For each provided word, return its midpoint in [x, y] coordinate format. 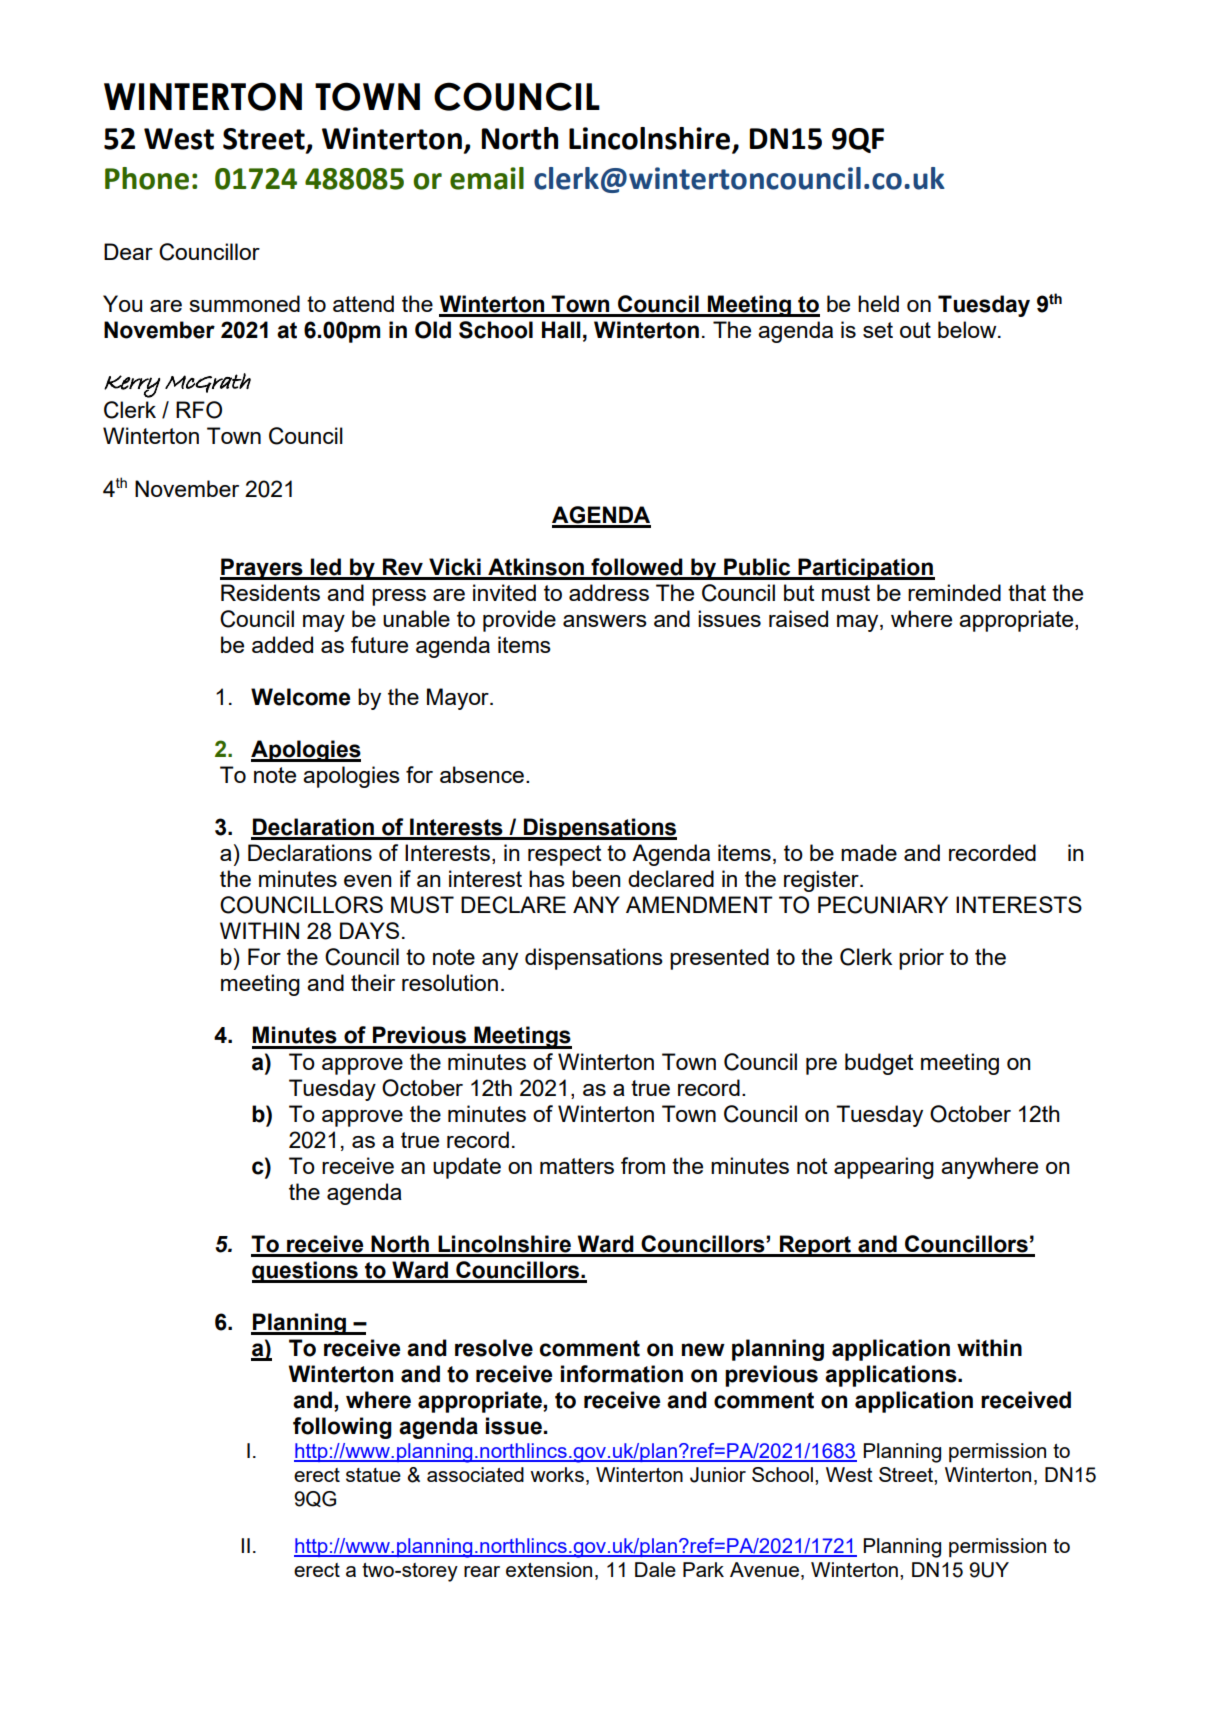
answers [605, 621]
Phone [147, 178]
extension [549, 1569]
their [373, 982]
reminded [954, 592]
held [878, 303]
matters [577, 1166]
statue [373, 1475]
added [282, 644]
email [487, 178]
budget [879, 1064]
